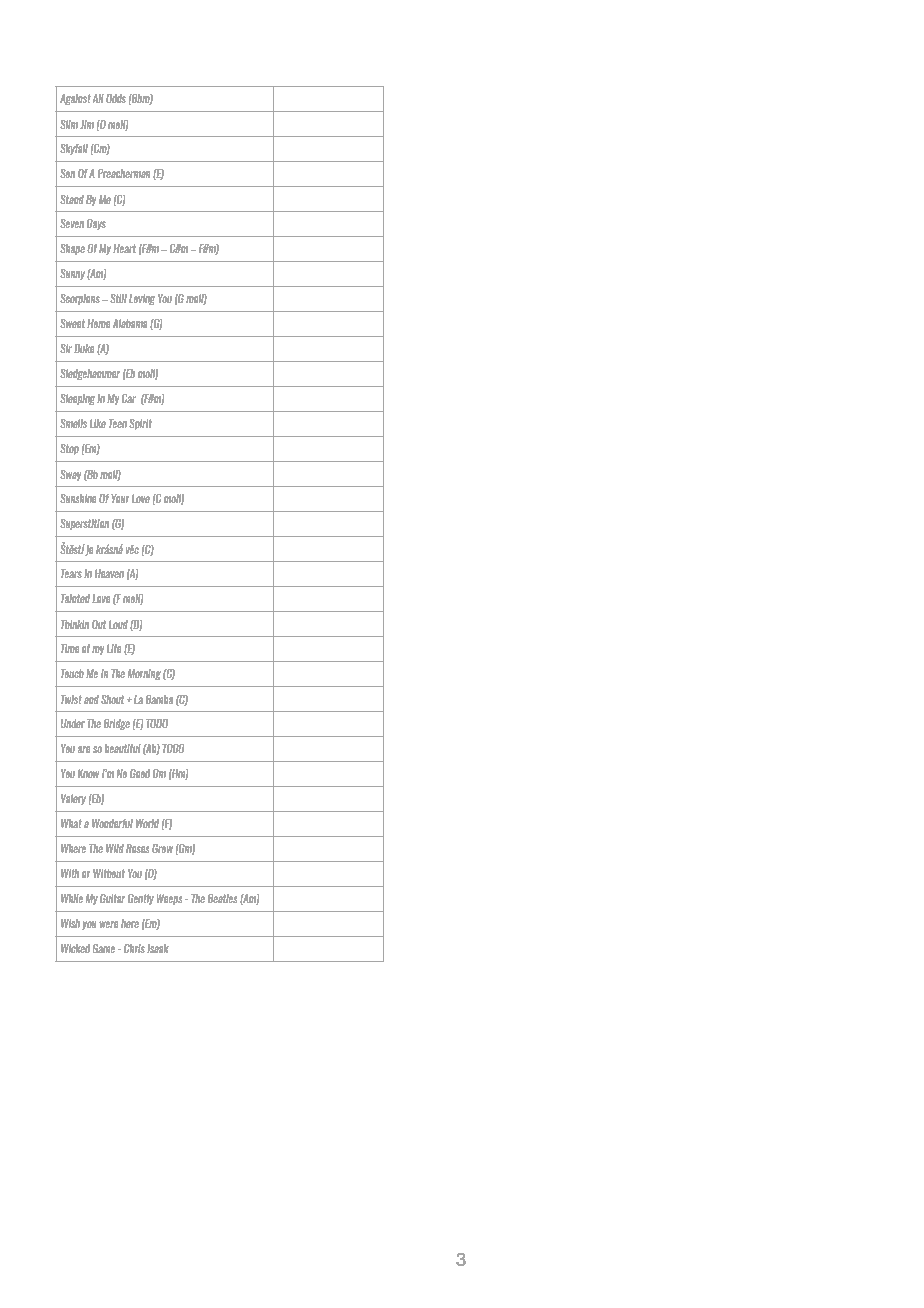 Image resolution: width=924 pixels, height=1308 pixels. I want to click on Odds, so click(116, 98).
